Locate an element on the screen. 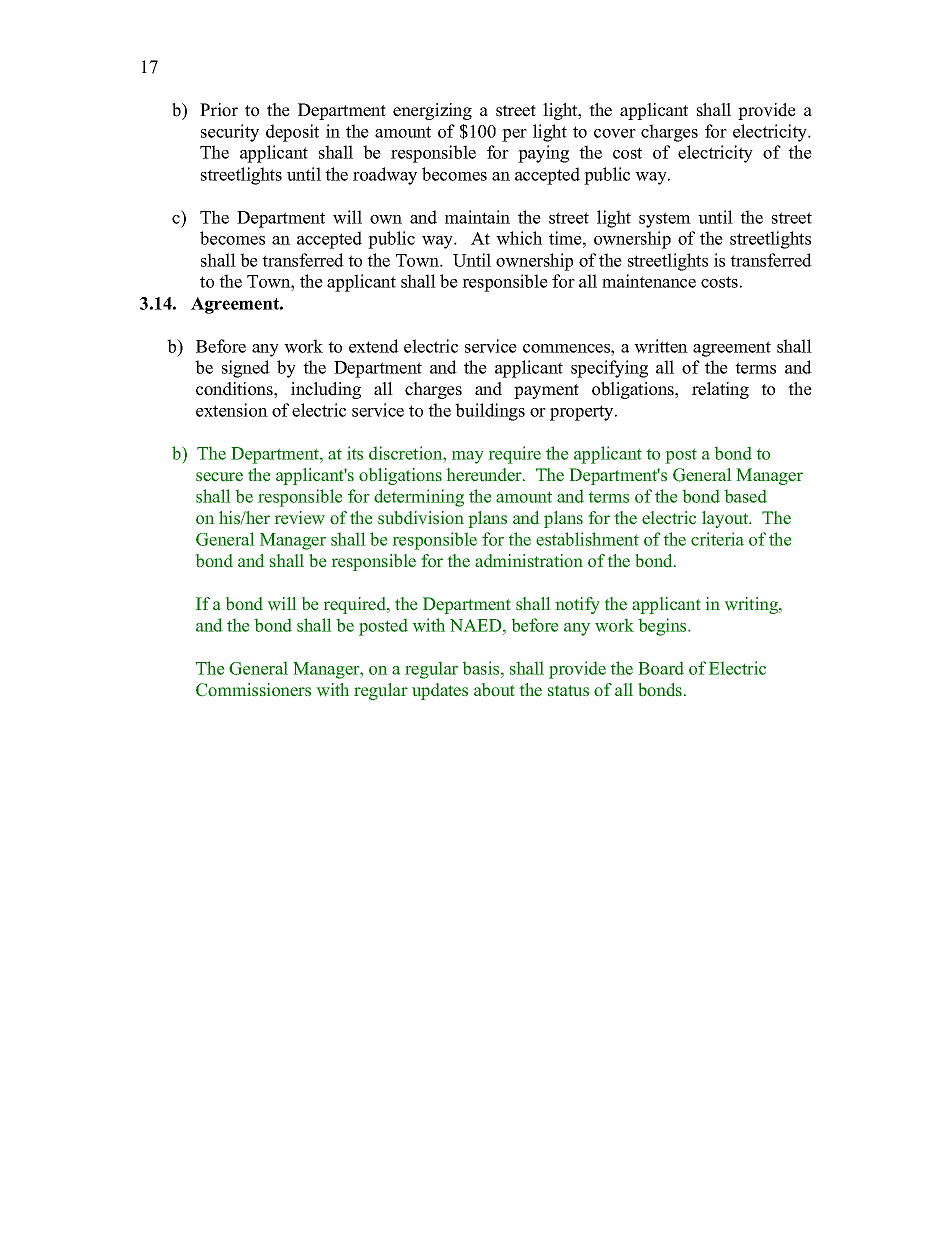 The image size is (952, 1233). maintenance is located at coordinates (649, 281).
